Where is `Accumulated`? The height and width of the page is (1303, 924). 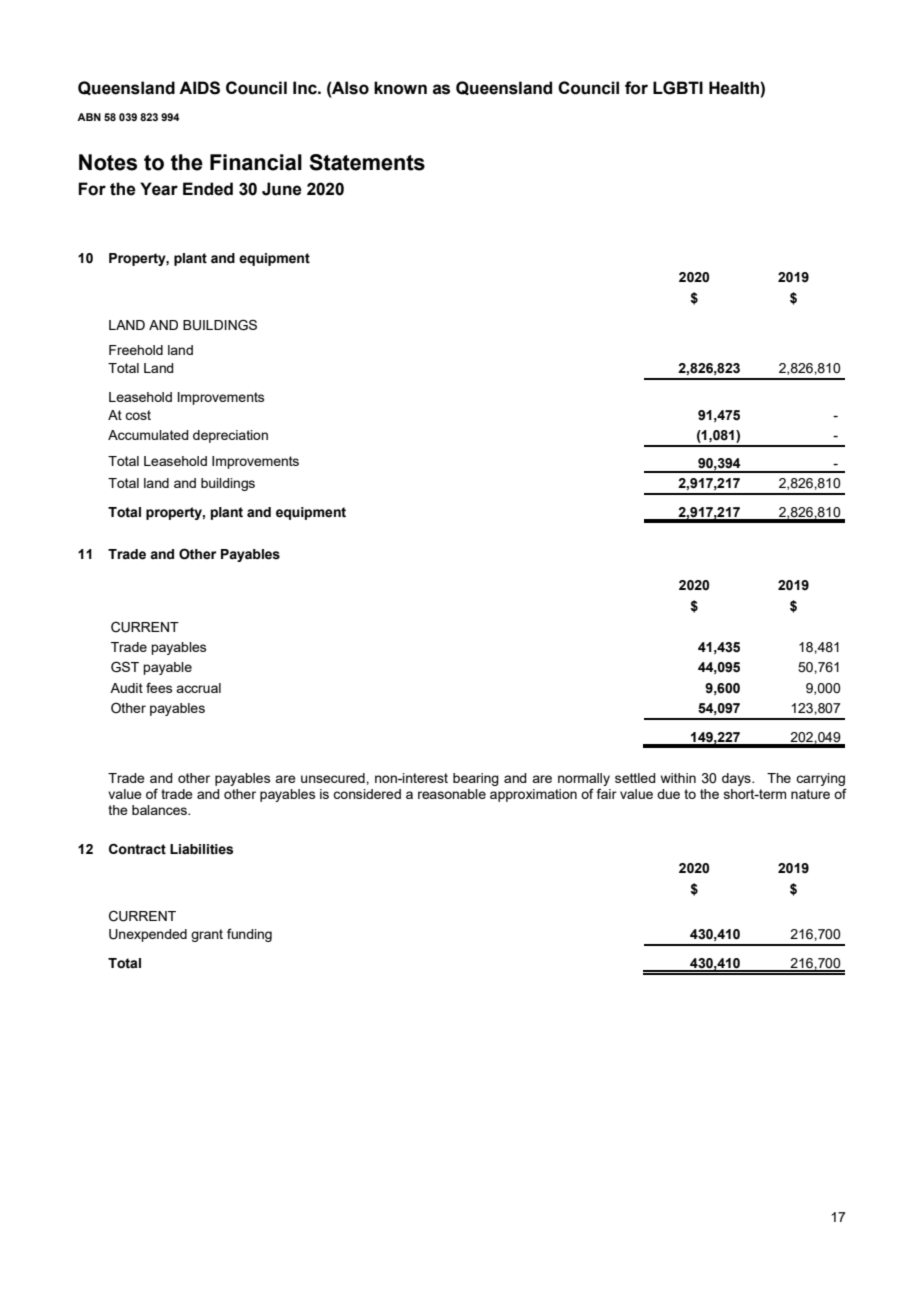 Accumulated is located at coordinates (148, 435).
